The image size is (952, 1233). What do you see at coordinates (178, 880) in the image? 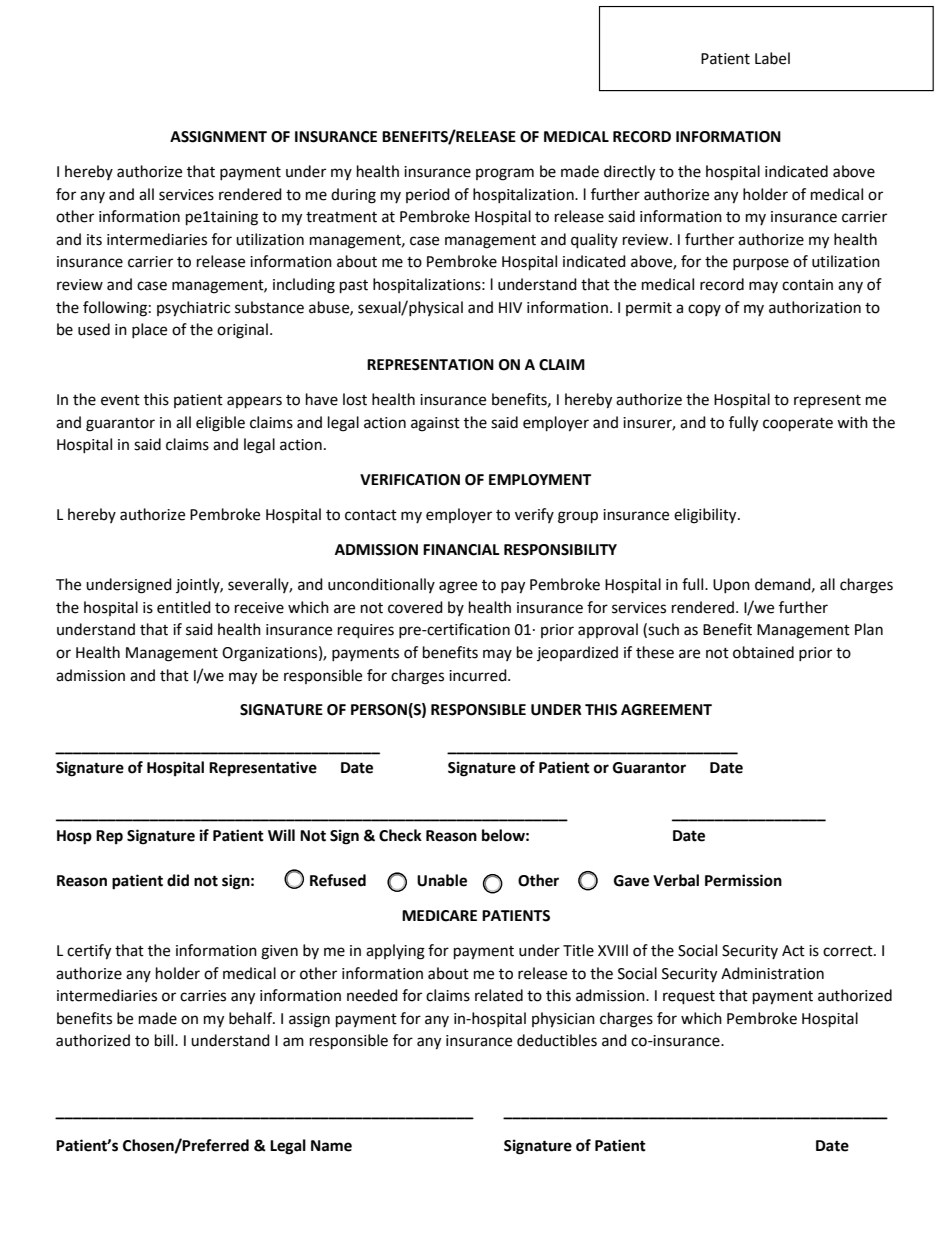
I see `did` at bounding box center [178, 880].
